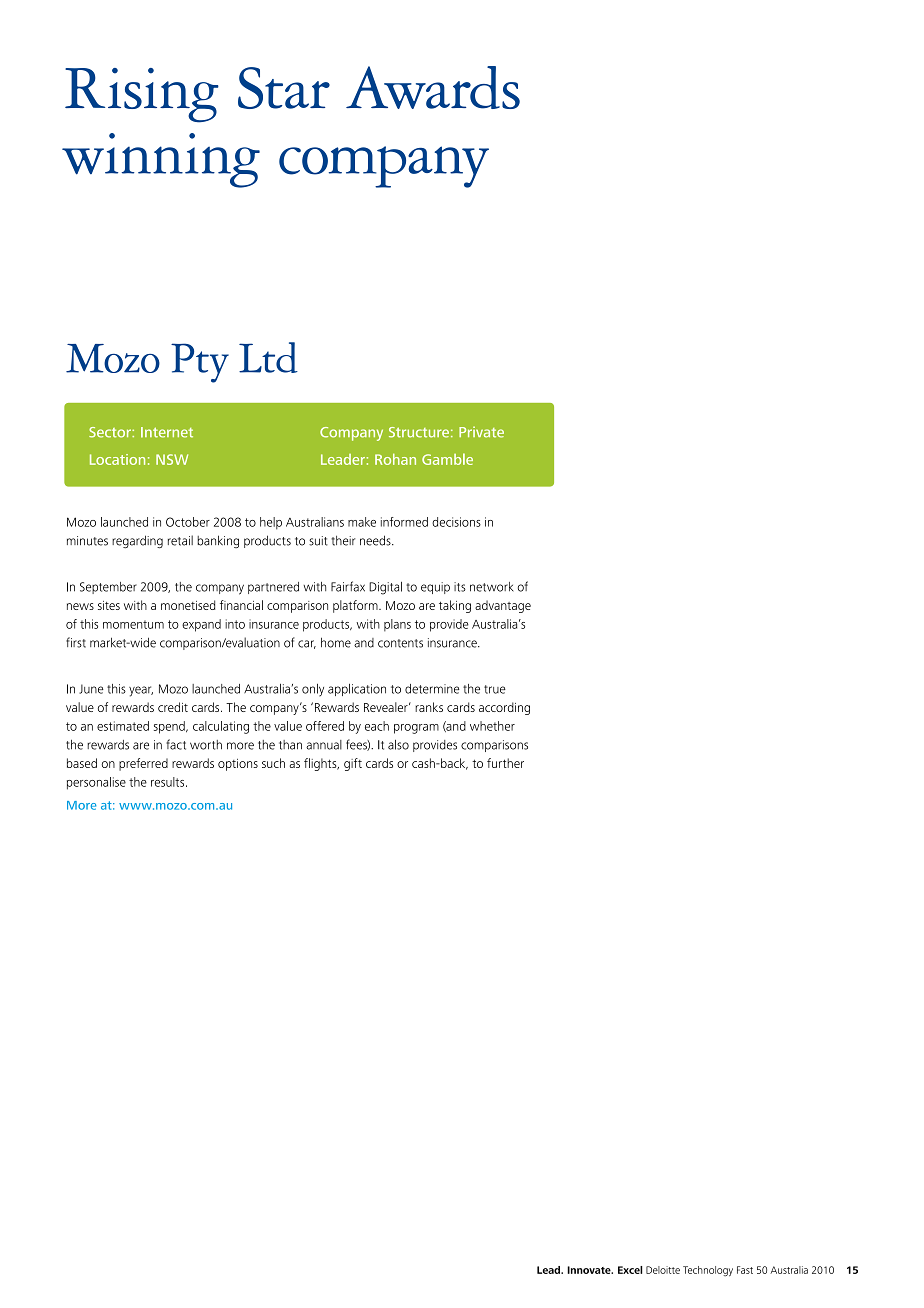 The image size is (924, 1308). I want to click on Private, so click(481, 432).
